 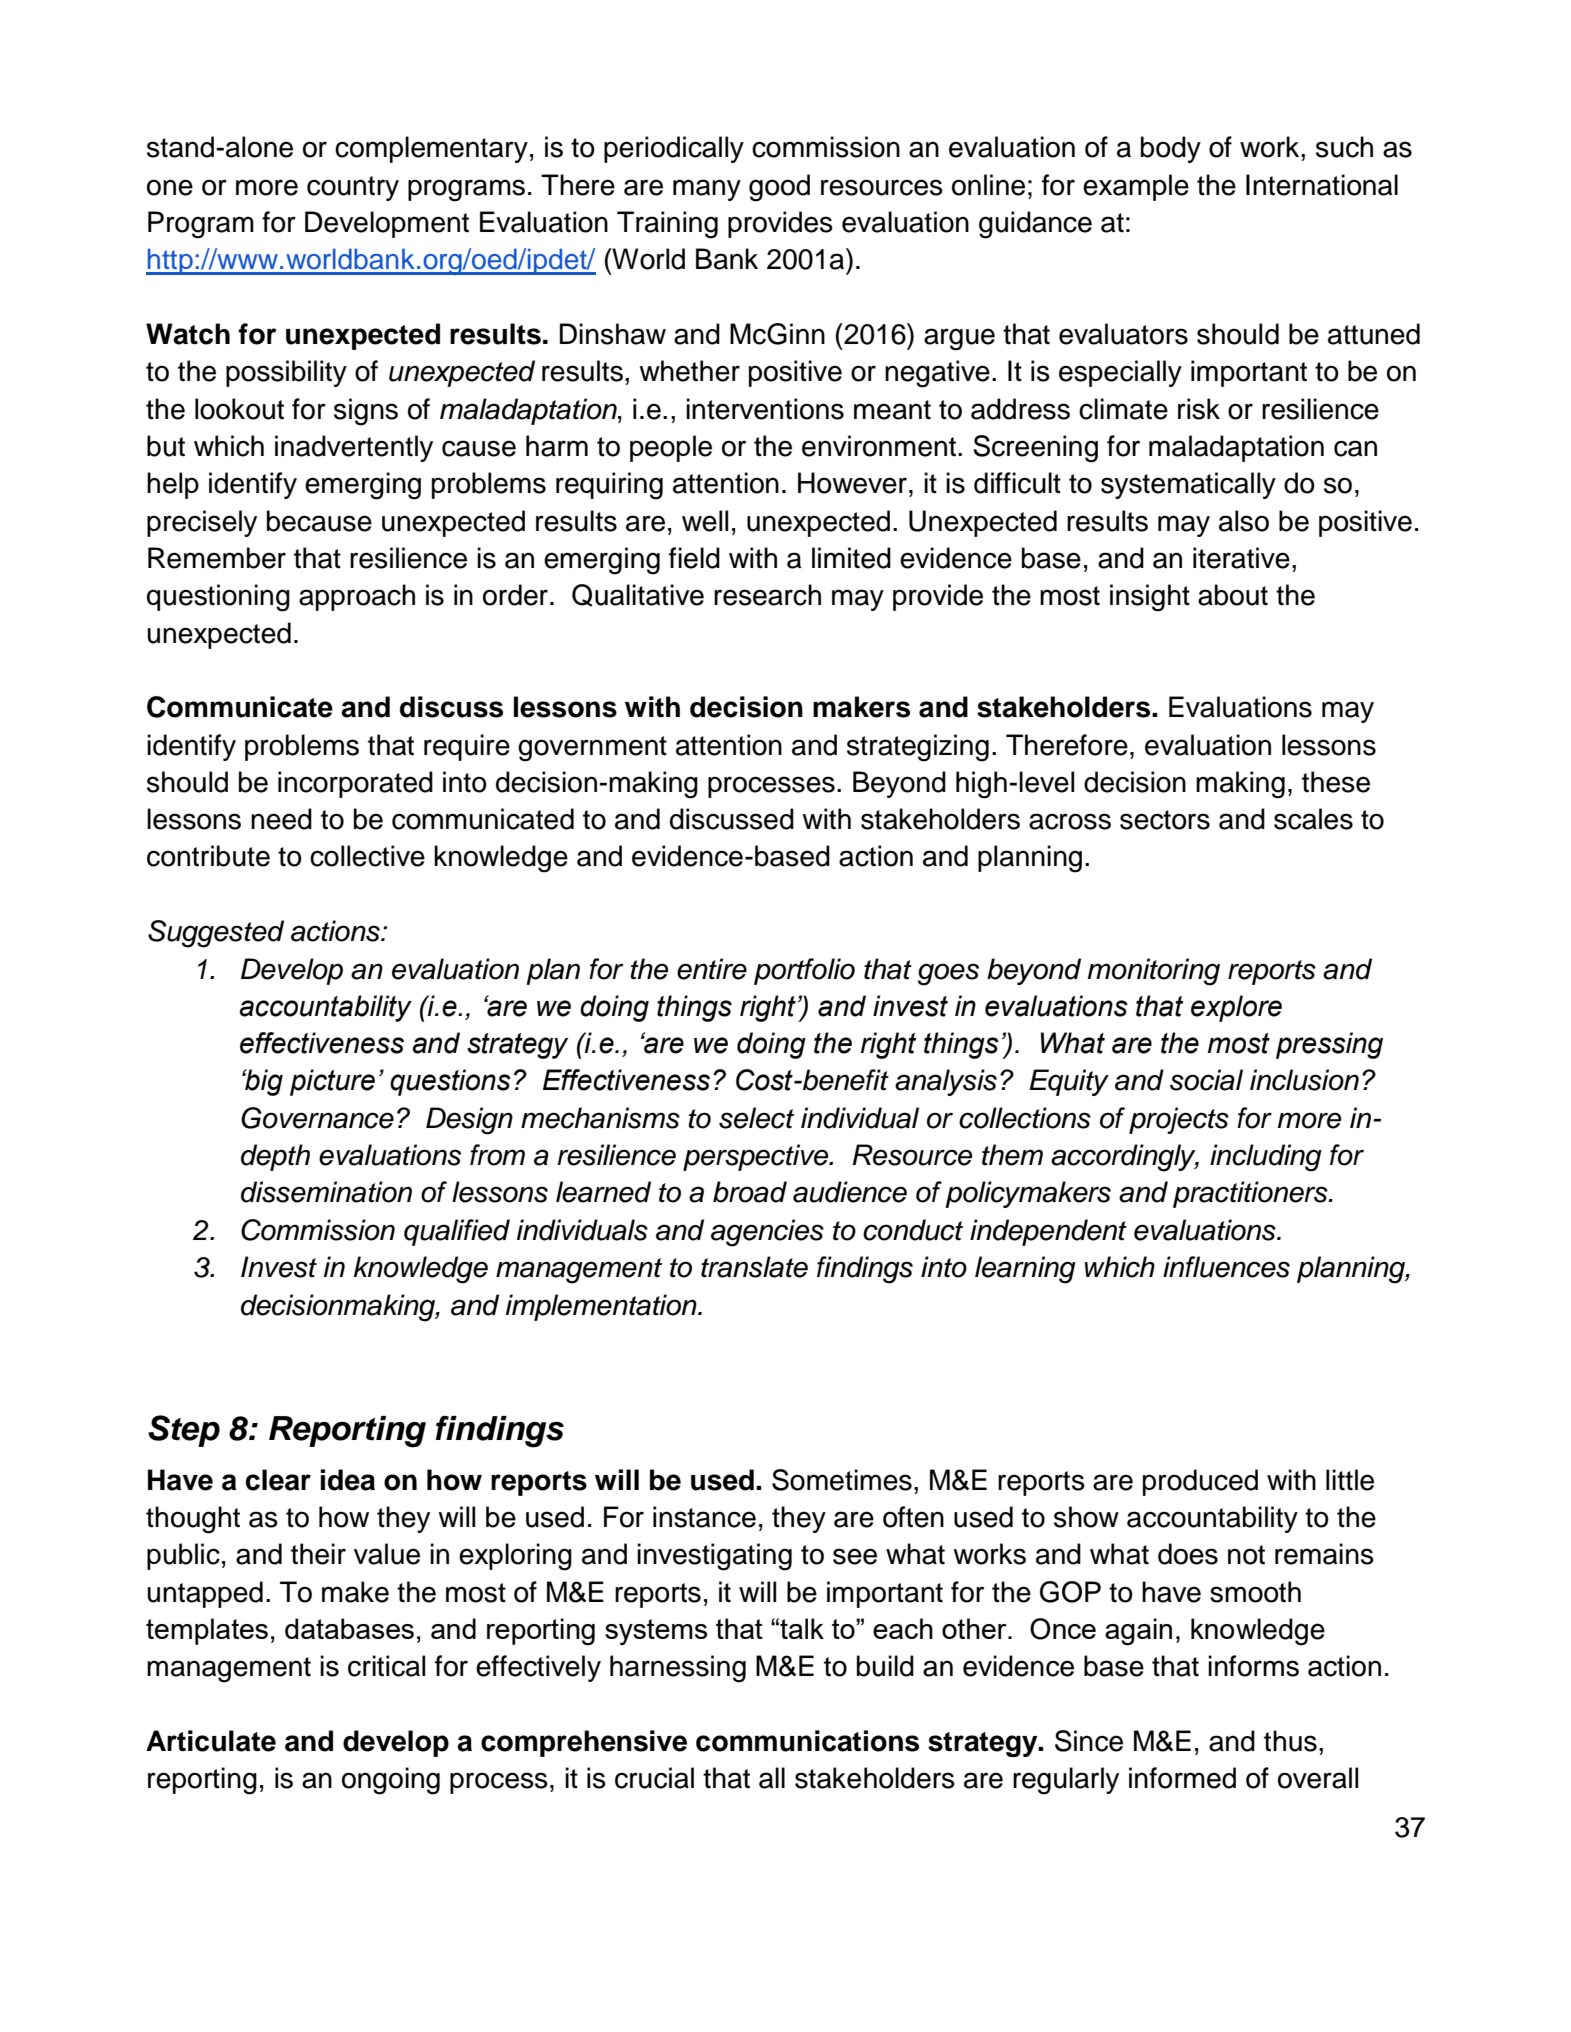 I want to click on good, so click(x=779, y=188).
